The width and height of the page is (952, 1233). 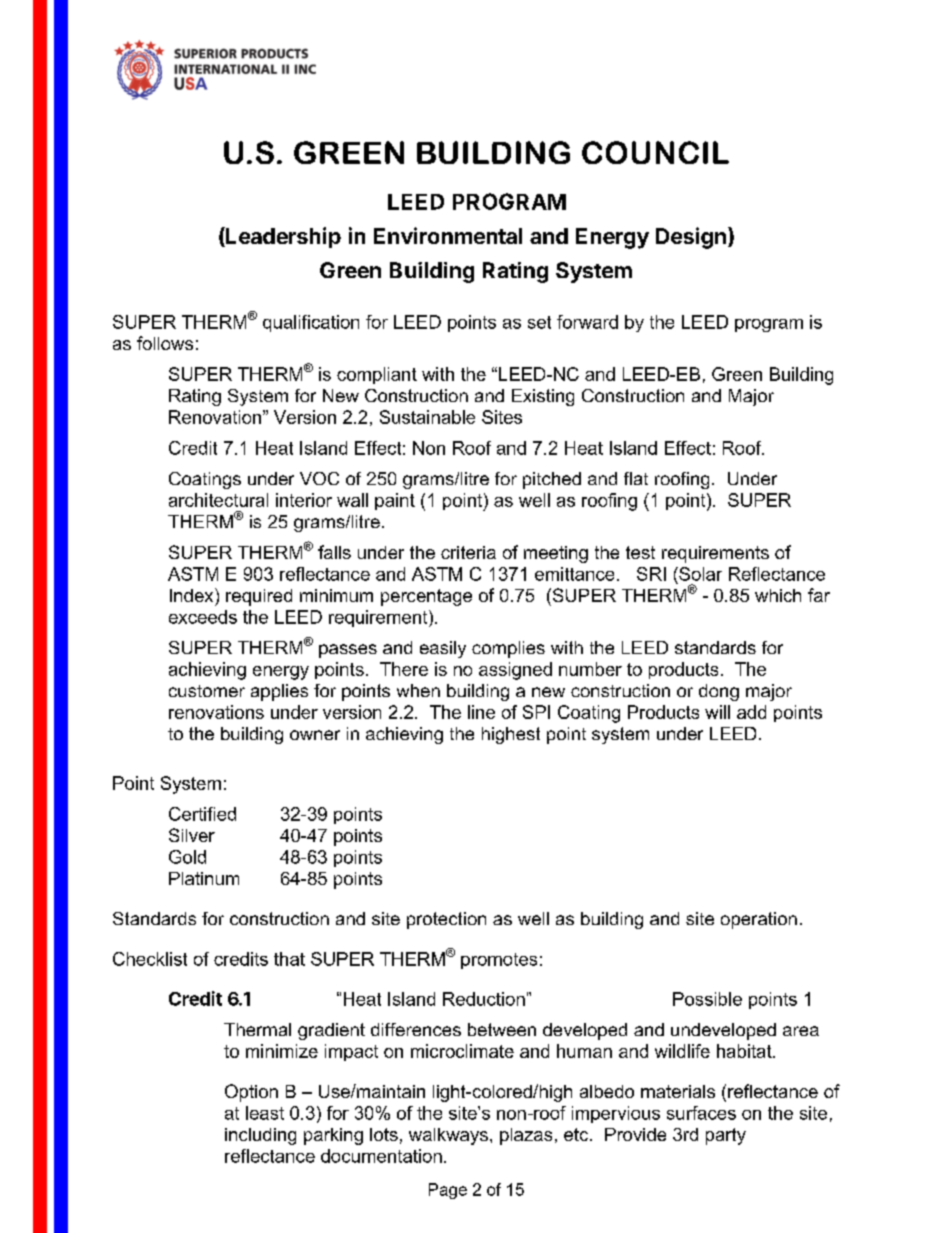 What do you see at coordinates (260, 1136) in the page?
I see `including` at bounding box center [260, 1136].
